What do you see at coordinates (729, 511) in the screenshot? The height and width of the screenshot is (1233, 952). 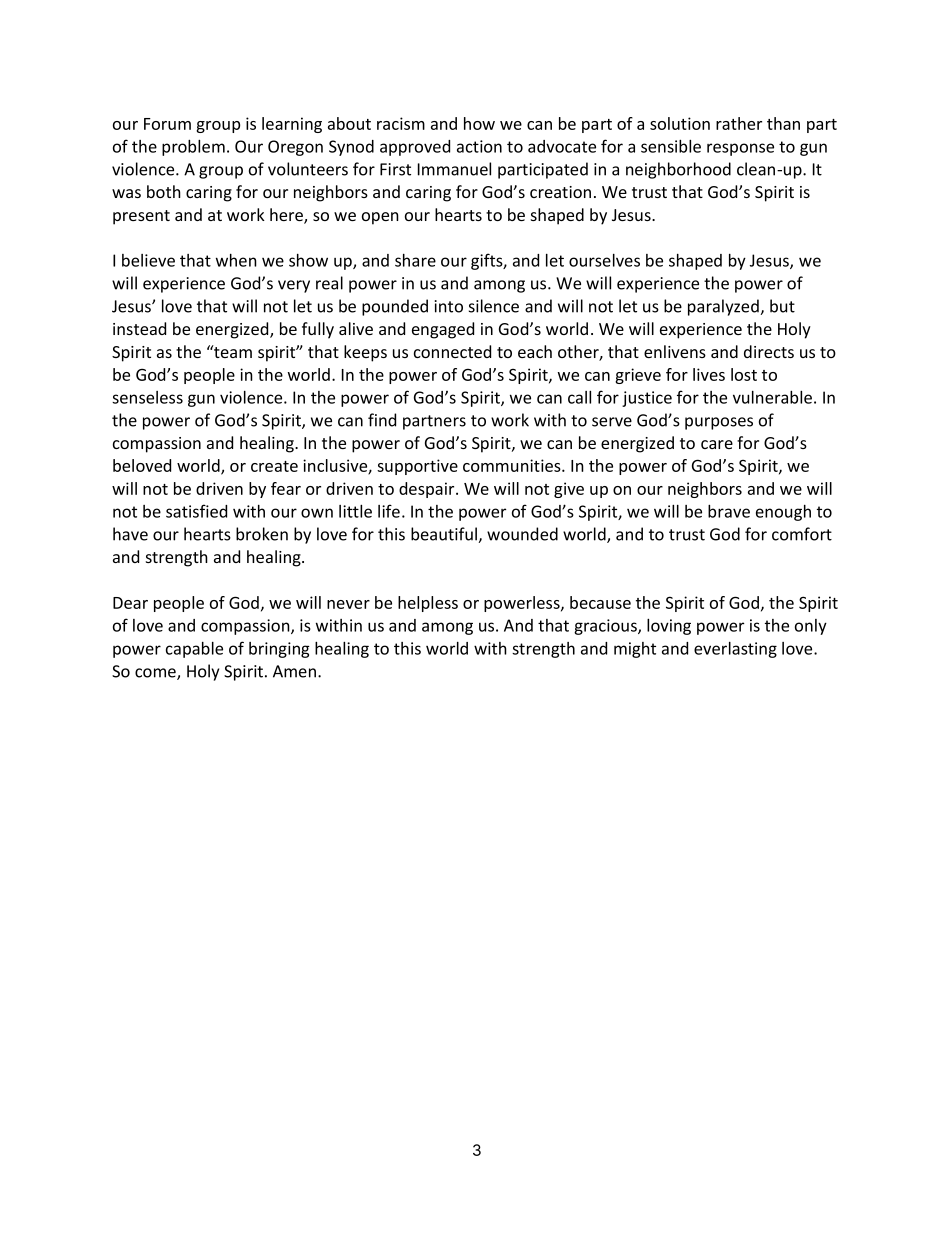 I see `brave` at bounding box center [729, 511].
